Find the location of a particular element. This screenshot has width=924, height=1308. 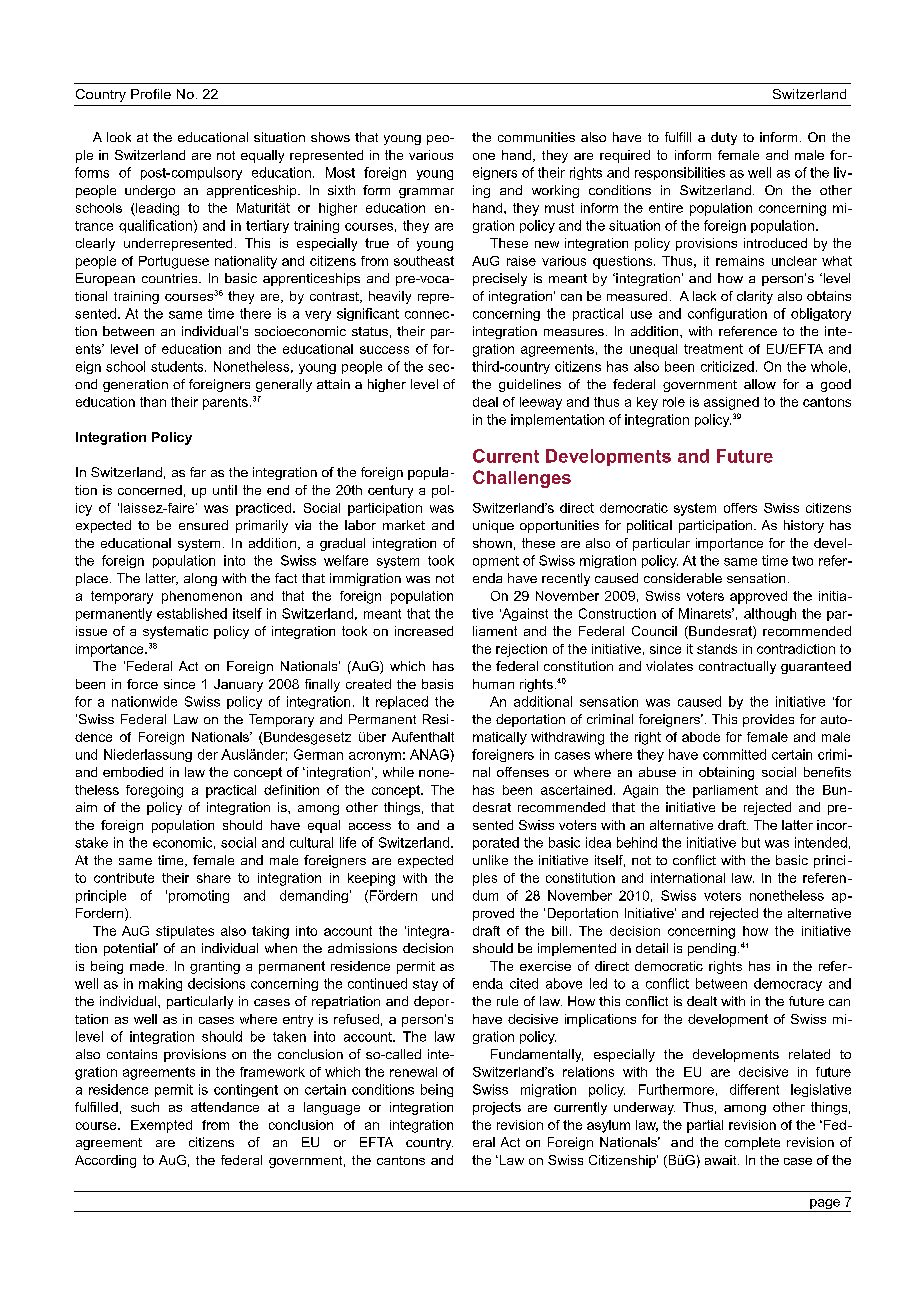

offers is located at coordinates (740, 508).
